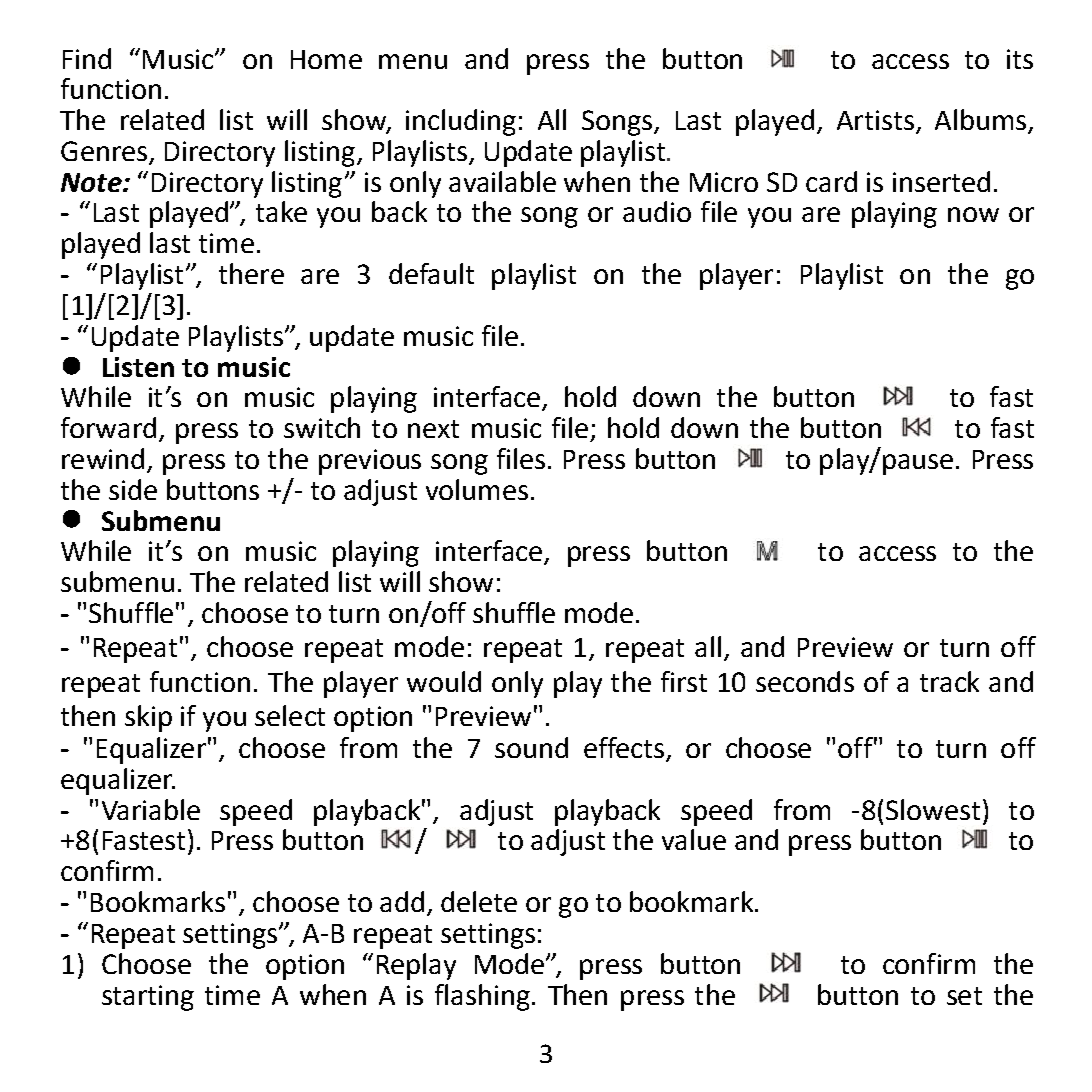  What do you see at coordinates (875, 120) in the screenshot?
I see `Artists` at bounding box center [875, 120].
